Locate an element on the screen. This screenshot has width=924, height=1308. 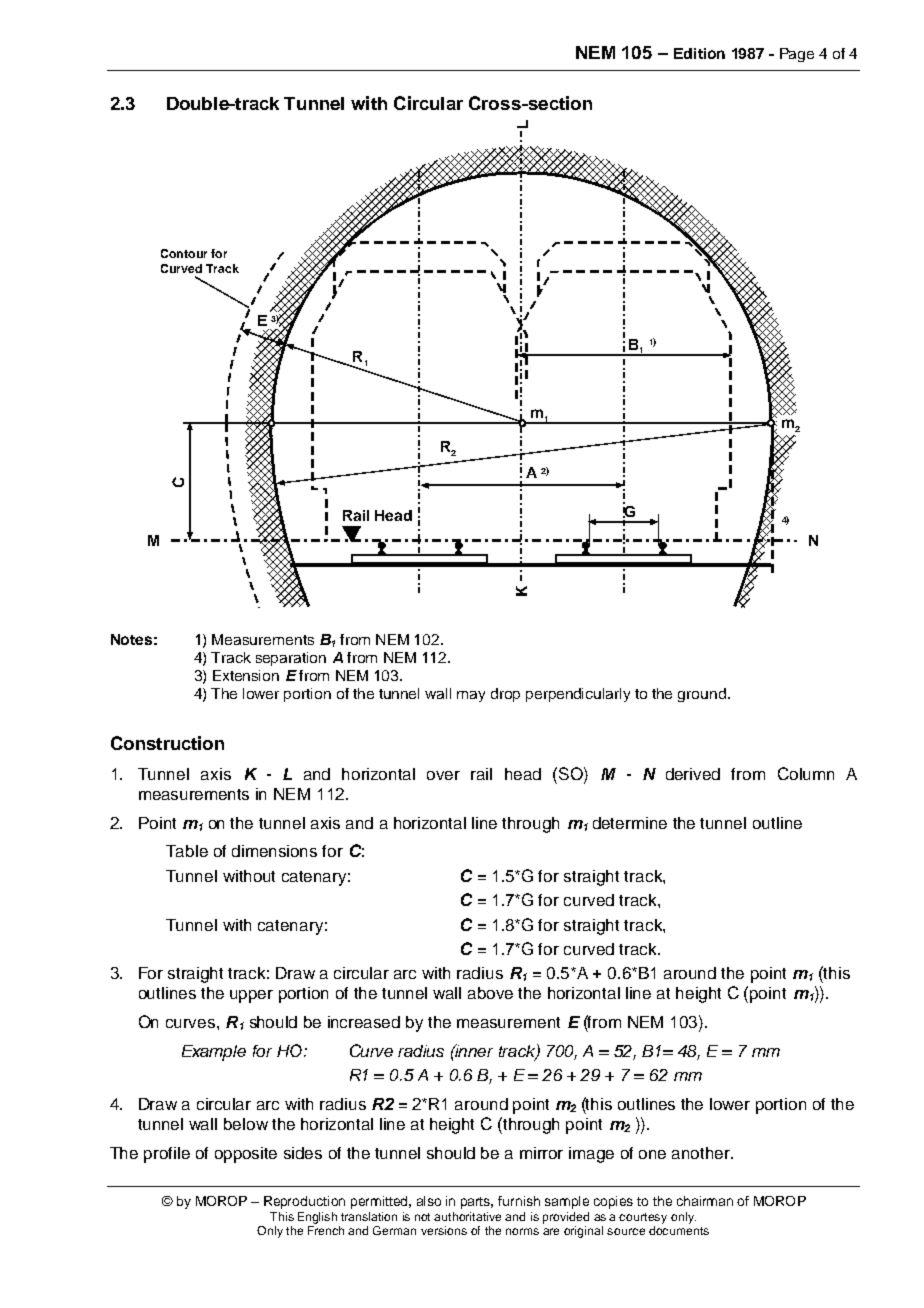
opposite is located at coordinates (246, 1155).
